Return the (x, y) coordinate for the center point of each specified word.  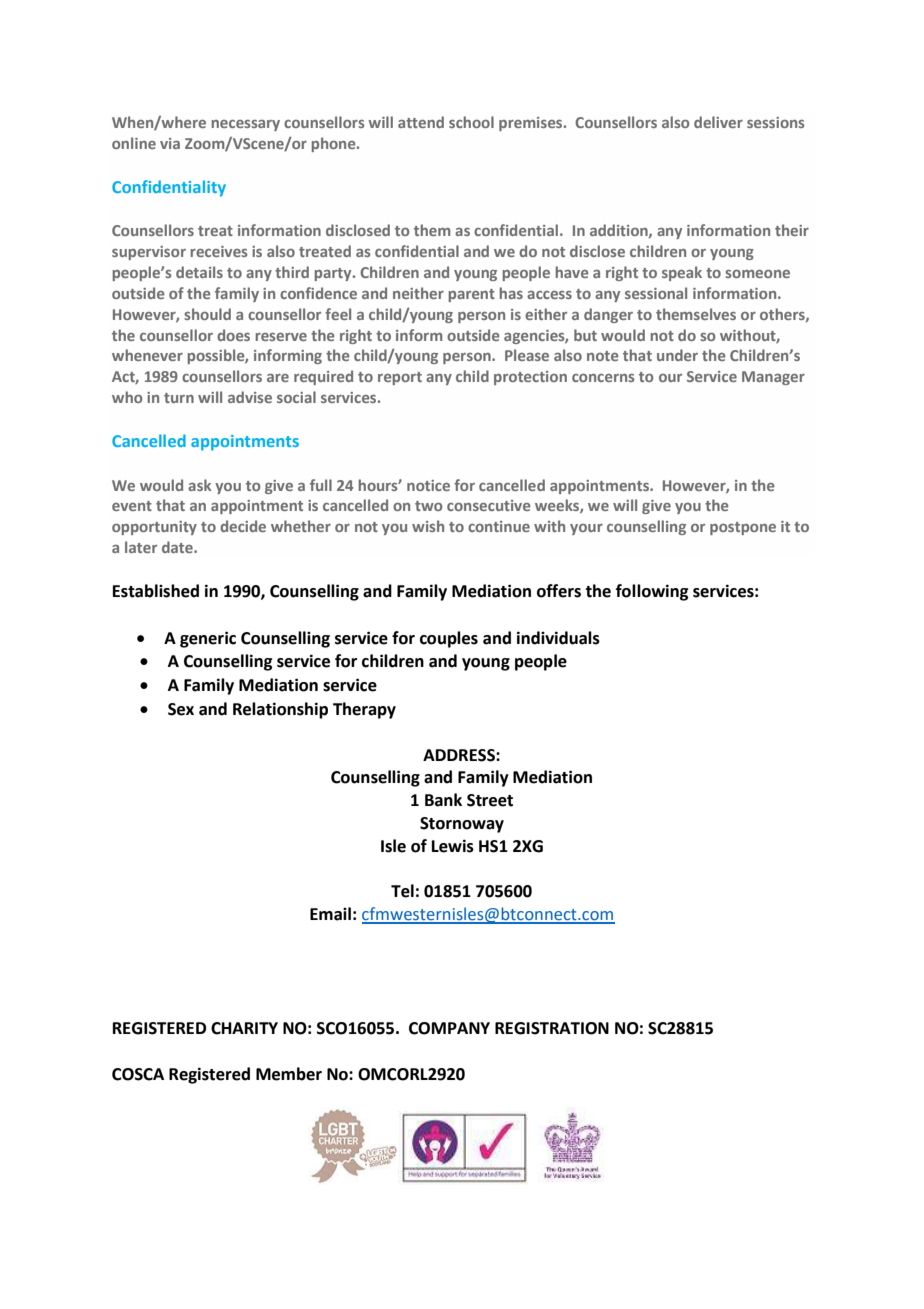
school (471, 122)
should (207, 314)
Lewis (453, 846)
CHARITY (244, 1028)
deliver (718, 122)
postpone (743, 528)
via (170, 143)
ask (199, 485)
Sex (181, 709)
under (677, 355)
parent (472, 295)
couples (449, 639)
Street (490, 800)
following (652, 592)
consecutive (489, 505)
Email (330, 914)
